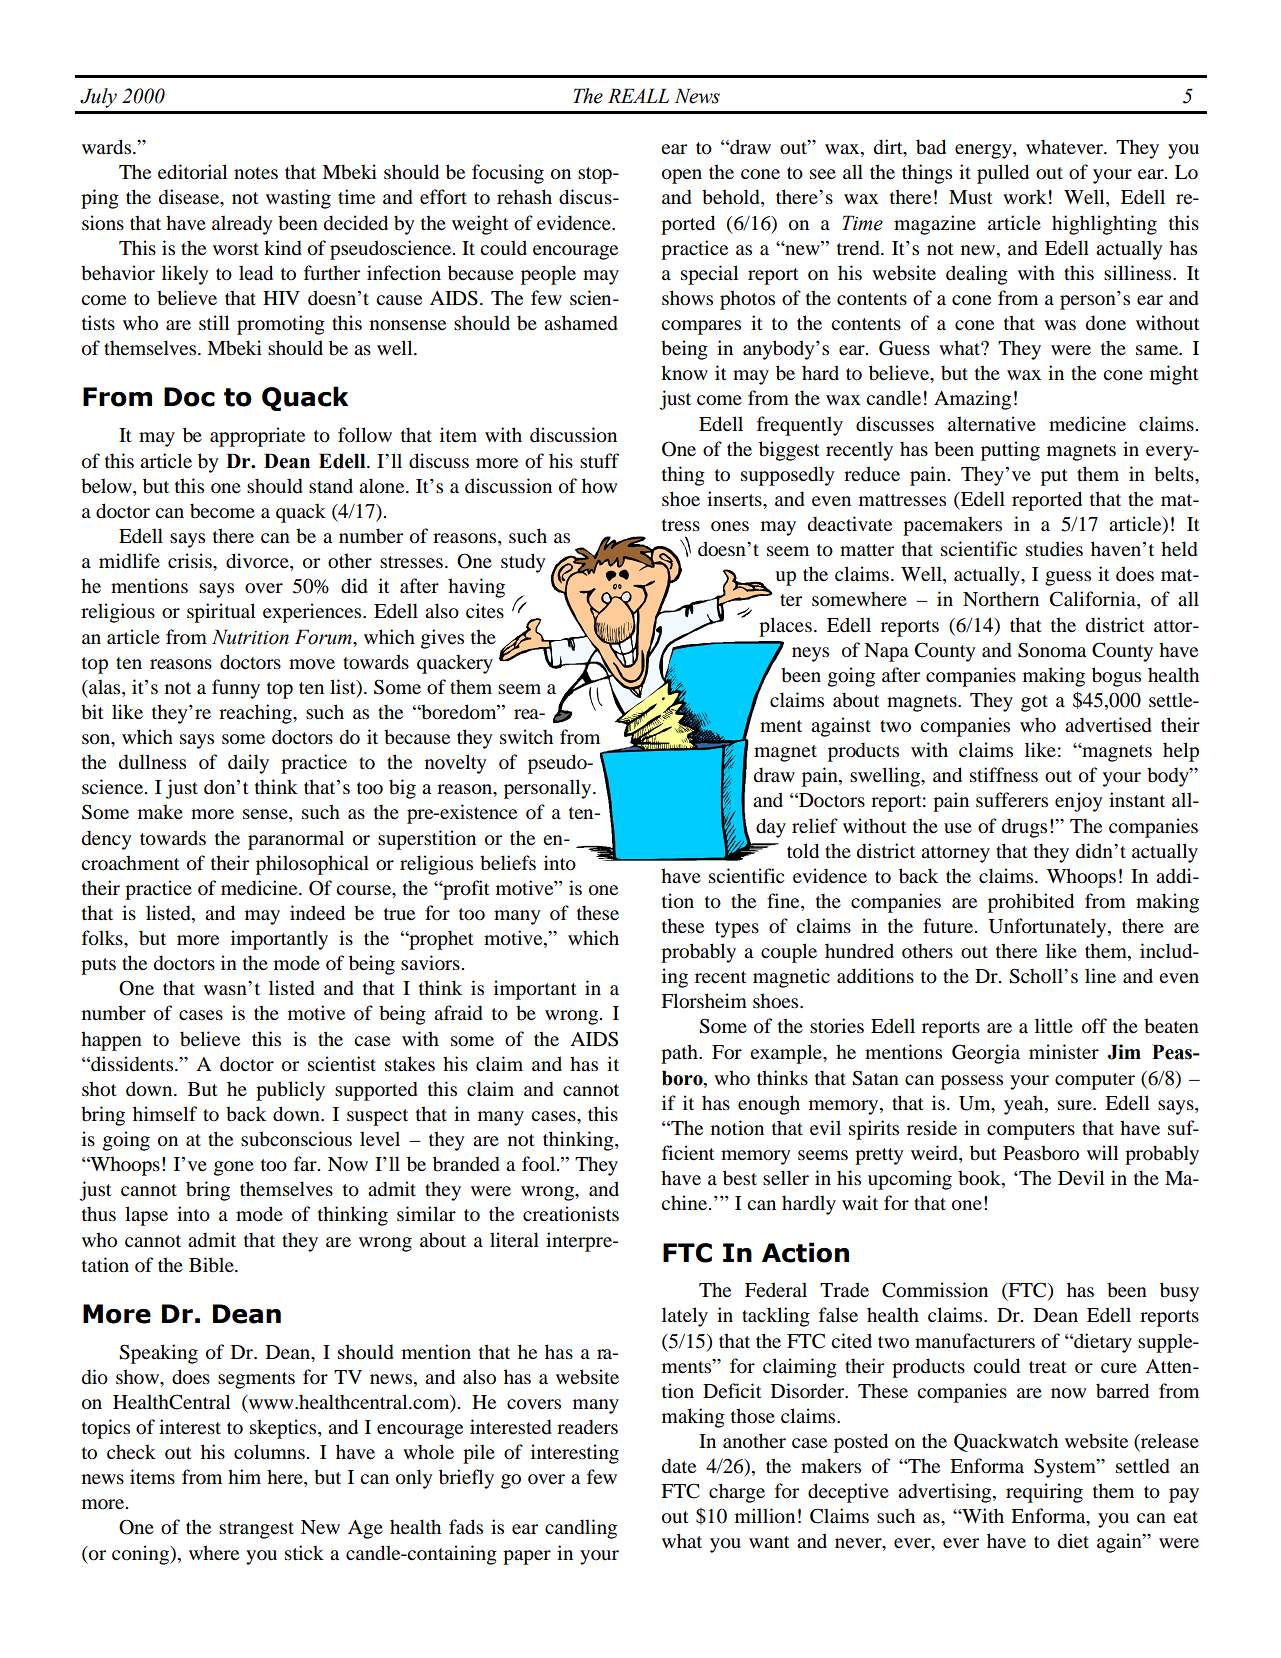 This document has height=1658, width=1281. I want to click on work, so click(1025, 197).
